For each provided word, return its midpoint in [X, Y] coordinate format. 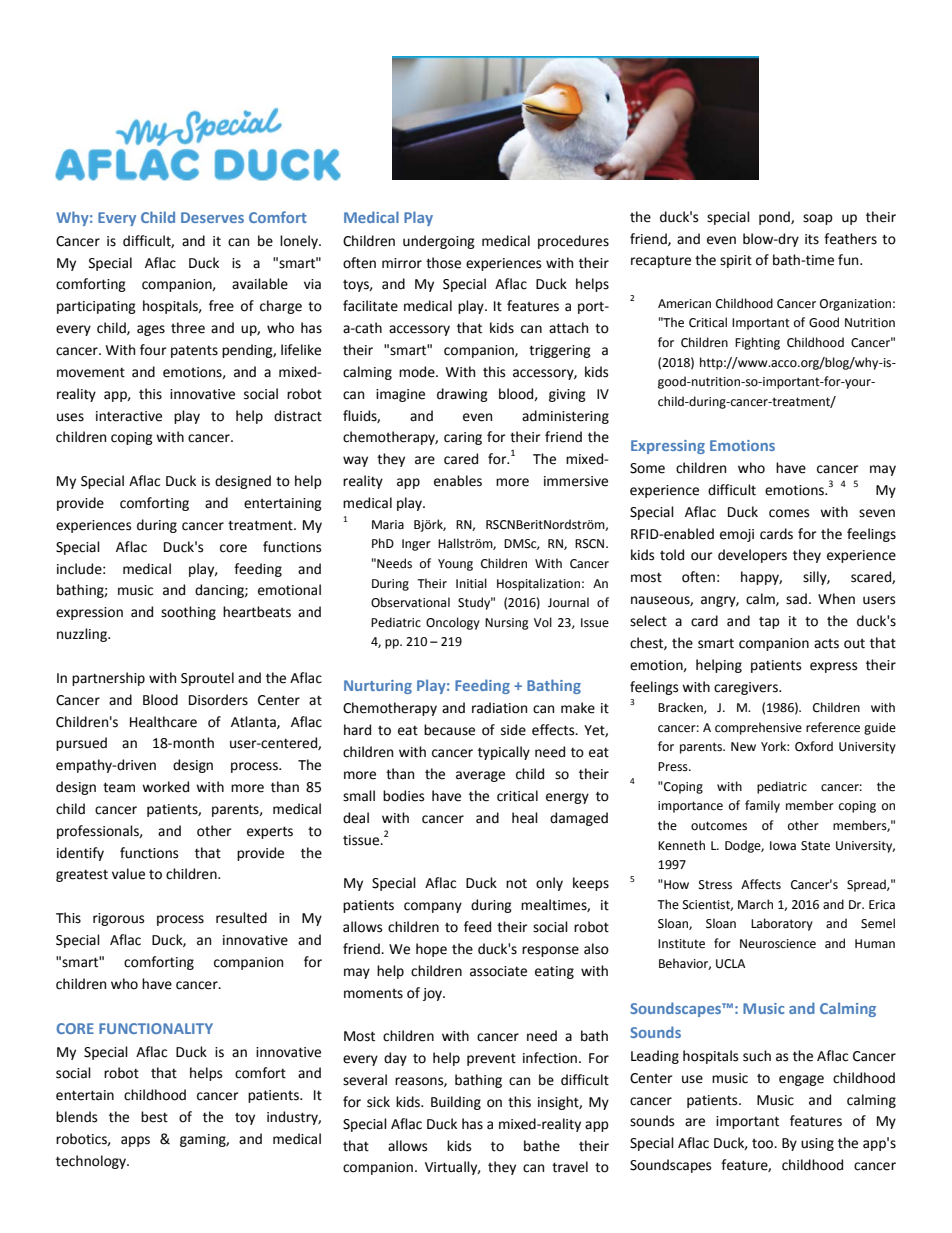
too [764, 1144]
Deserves [212, 217]
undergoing [439, 242]
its [812, 239]
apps [135, 1141]
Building [456, 1103]
